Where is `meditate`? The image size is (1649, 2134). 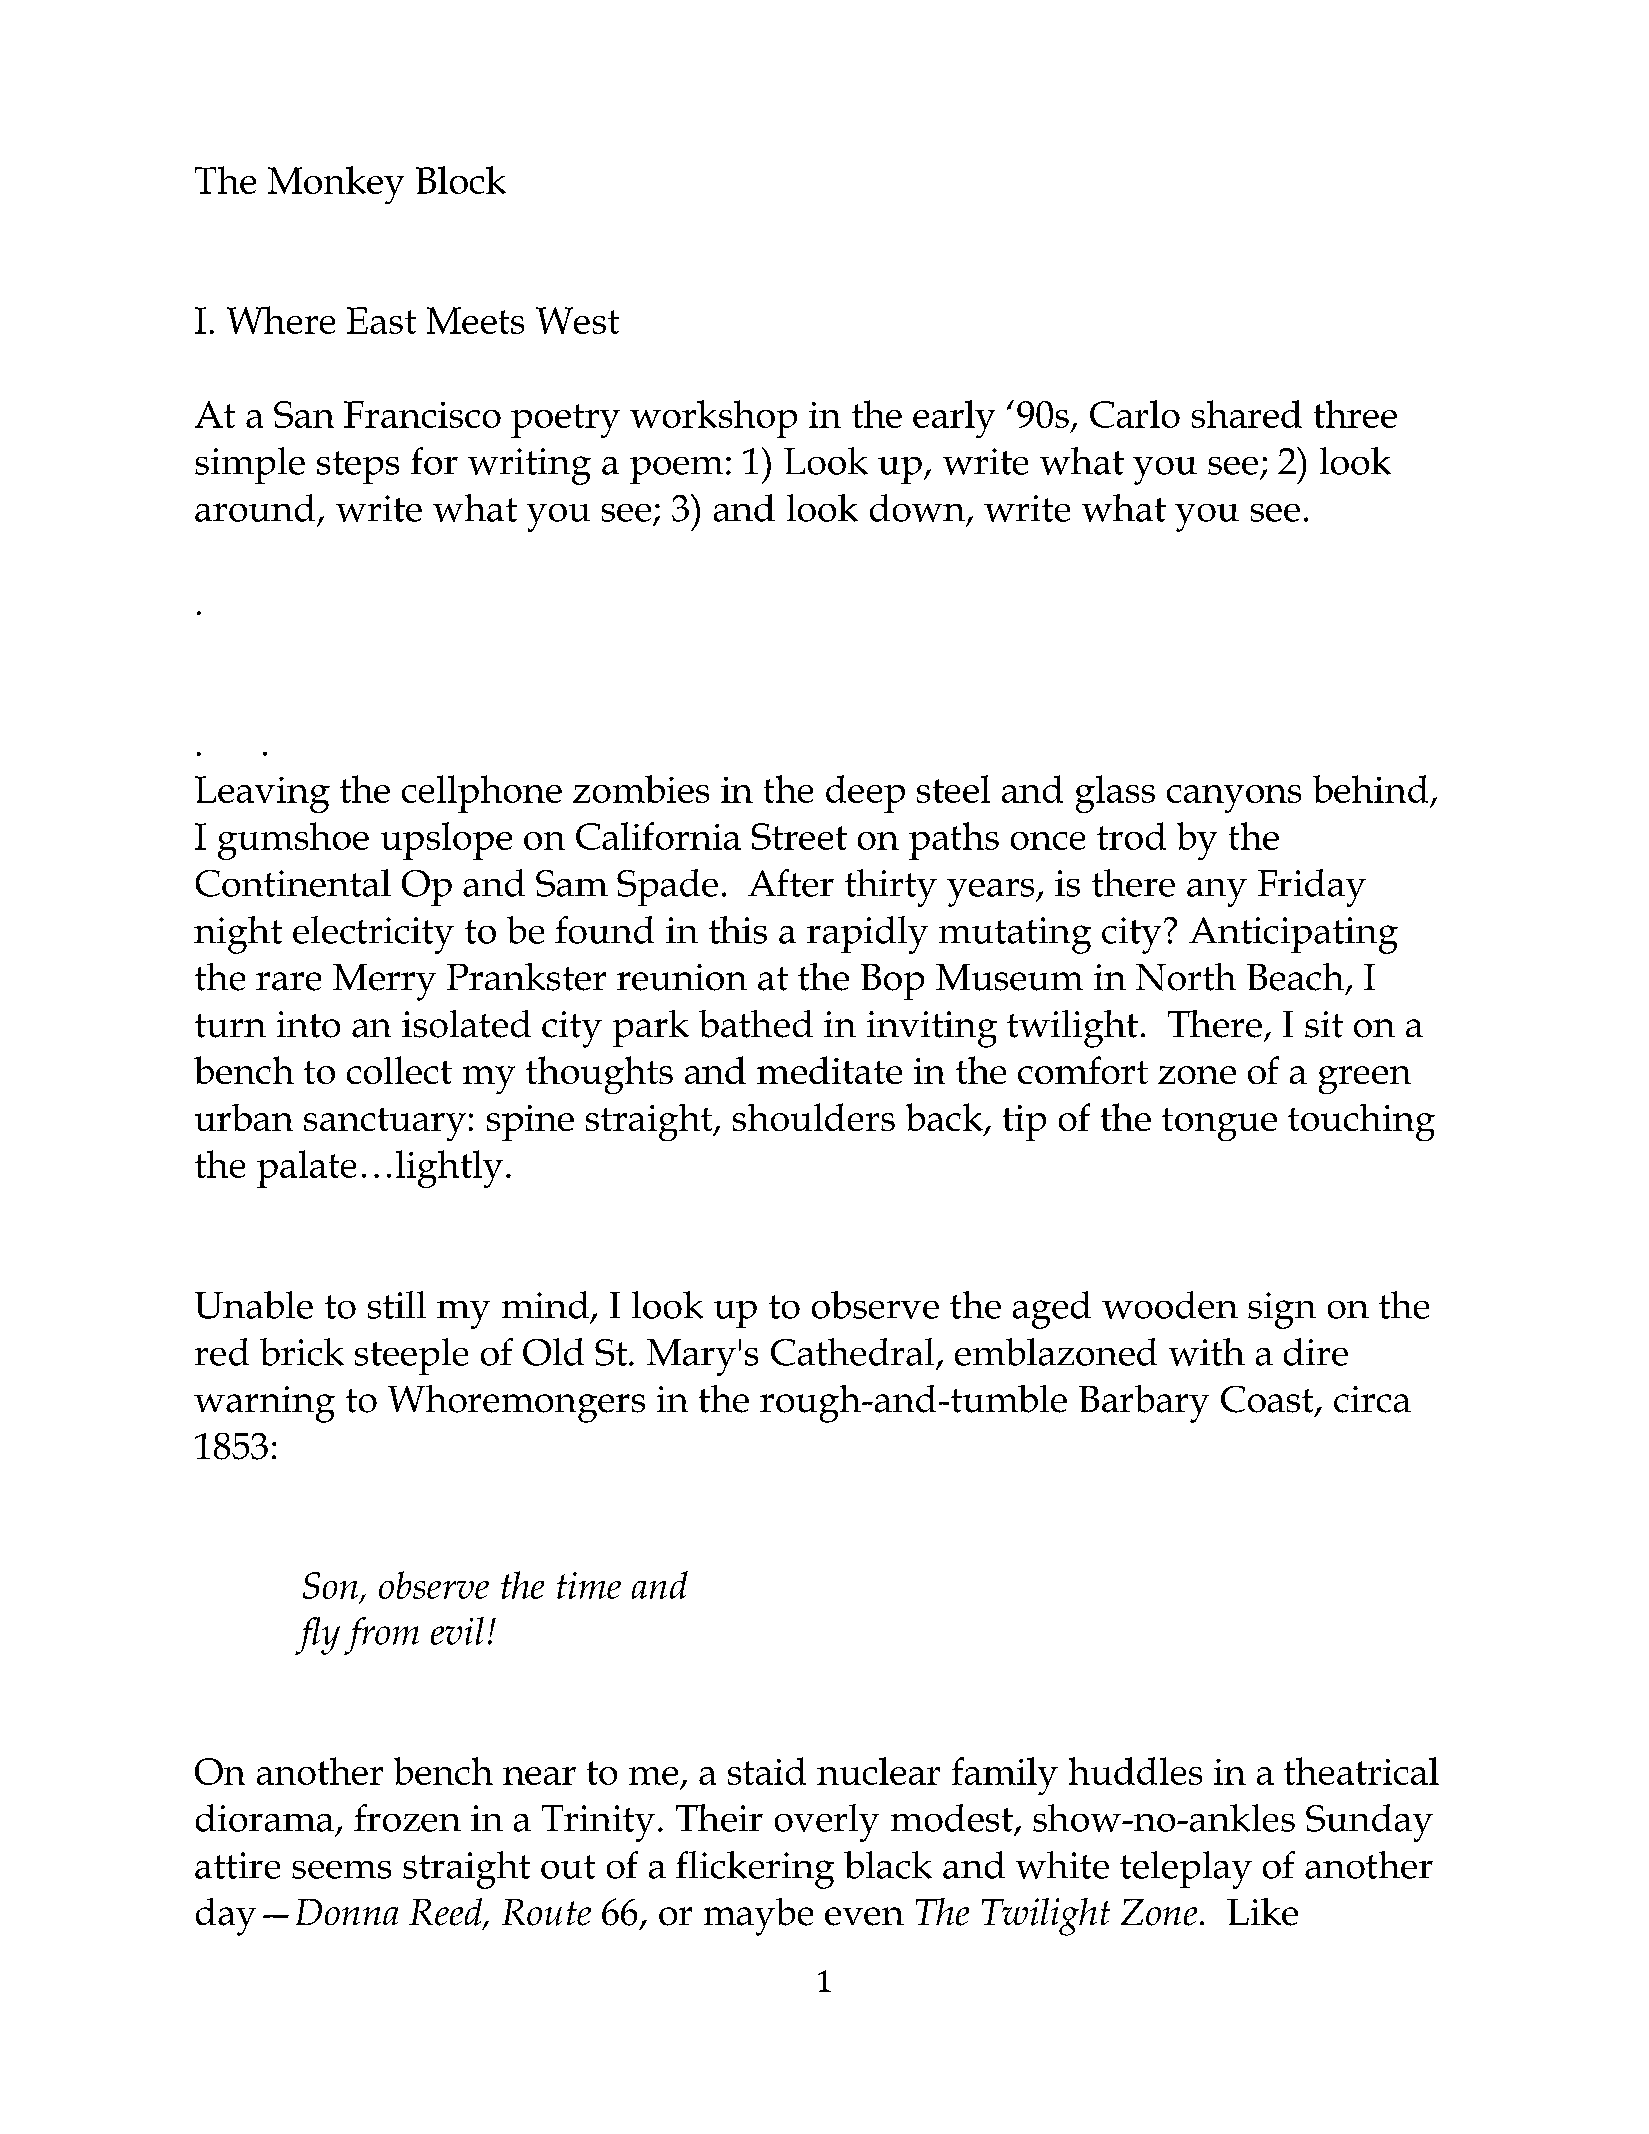
meditate is located at coordinates (829, 1070).
